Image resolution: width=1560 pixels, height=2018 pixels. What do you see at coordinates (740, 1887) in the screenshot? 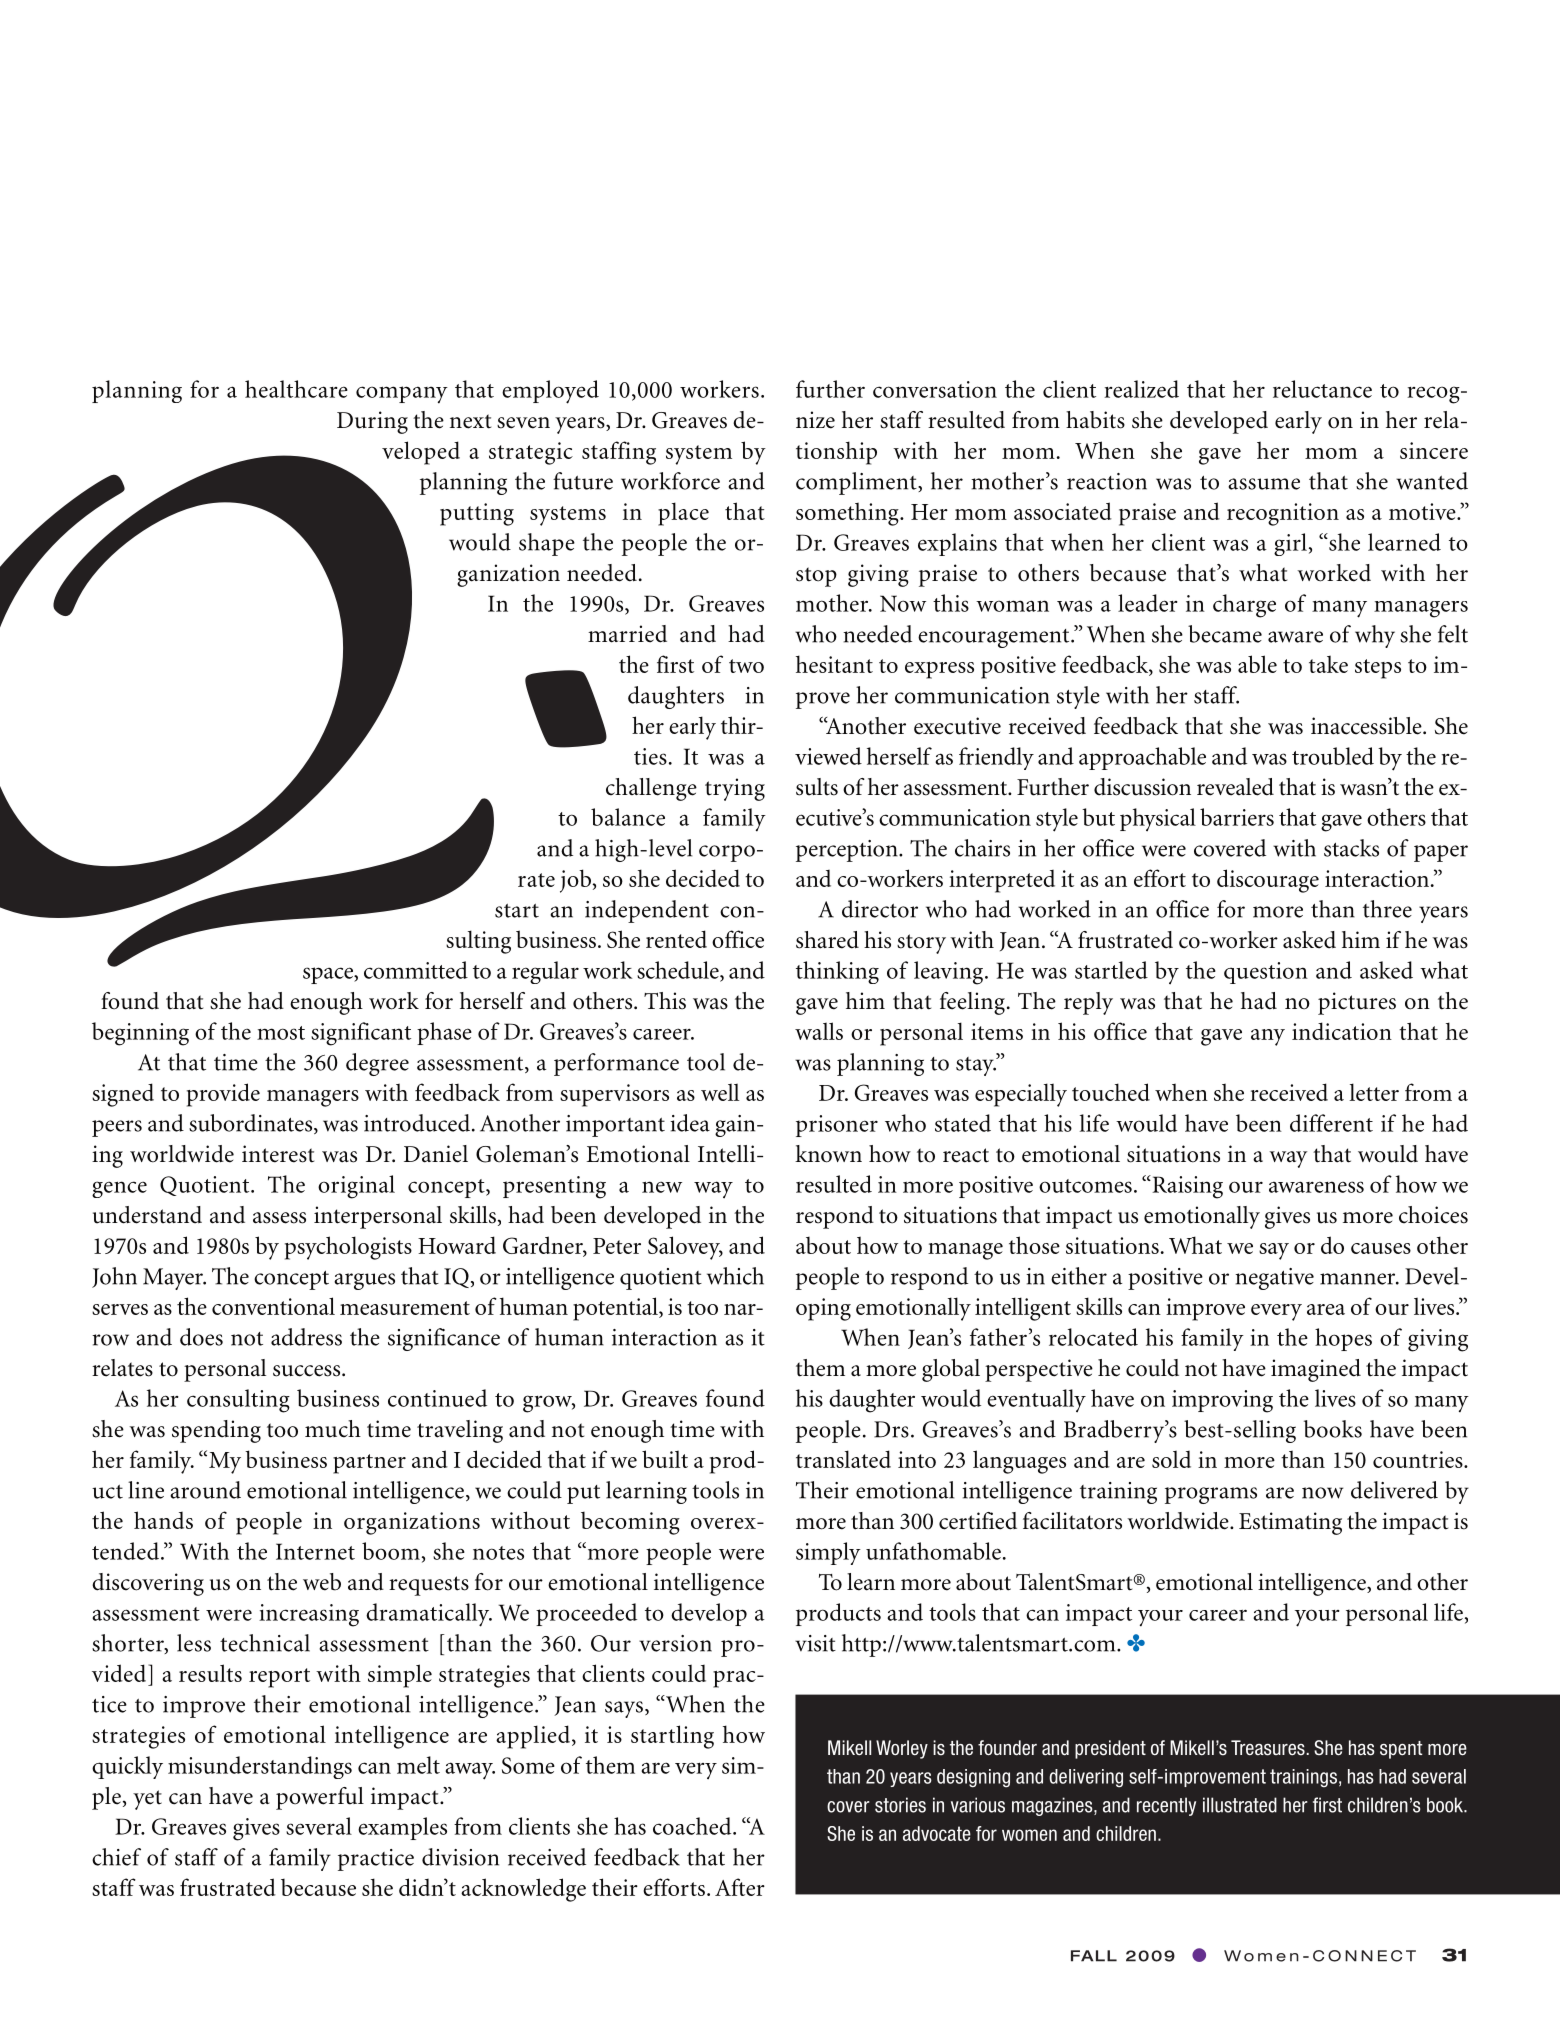
I see `After` at bounding box center [740, 1887].
